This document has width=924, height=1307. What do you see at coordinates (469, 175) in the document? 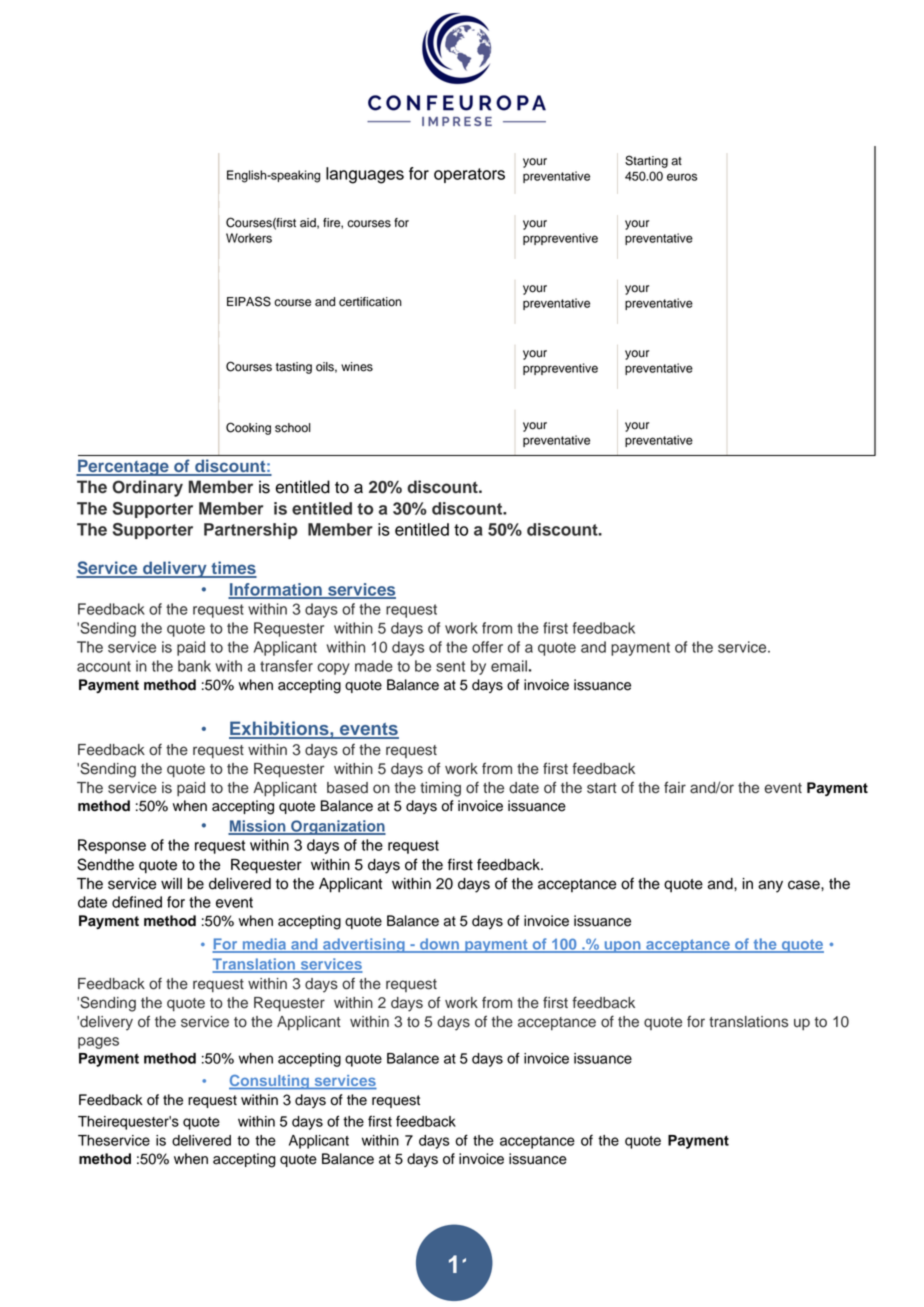
I see `operators` at bounding box center [469, 175].
